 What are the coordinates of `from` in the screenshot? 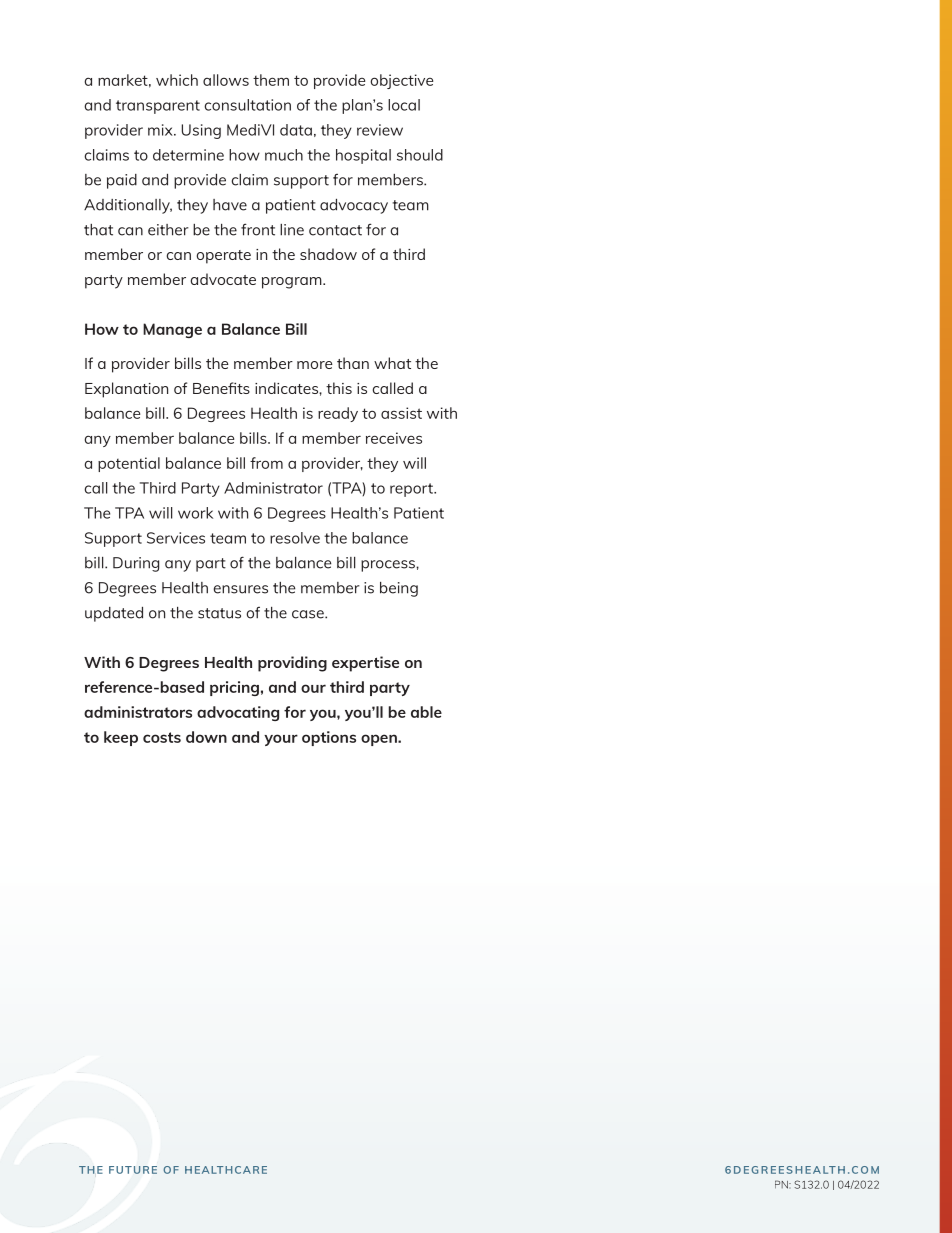 It's located at (266, 463).
